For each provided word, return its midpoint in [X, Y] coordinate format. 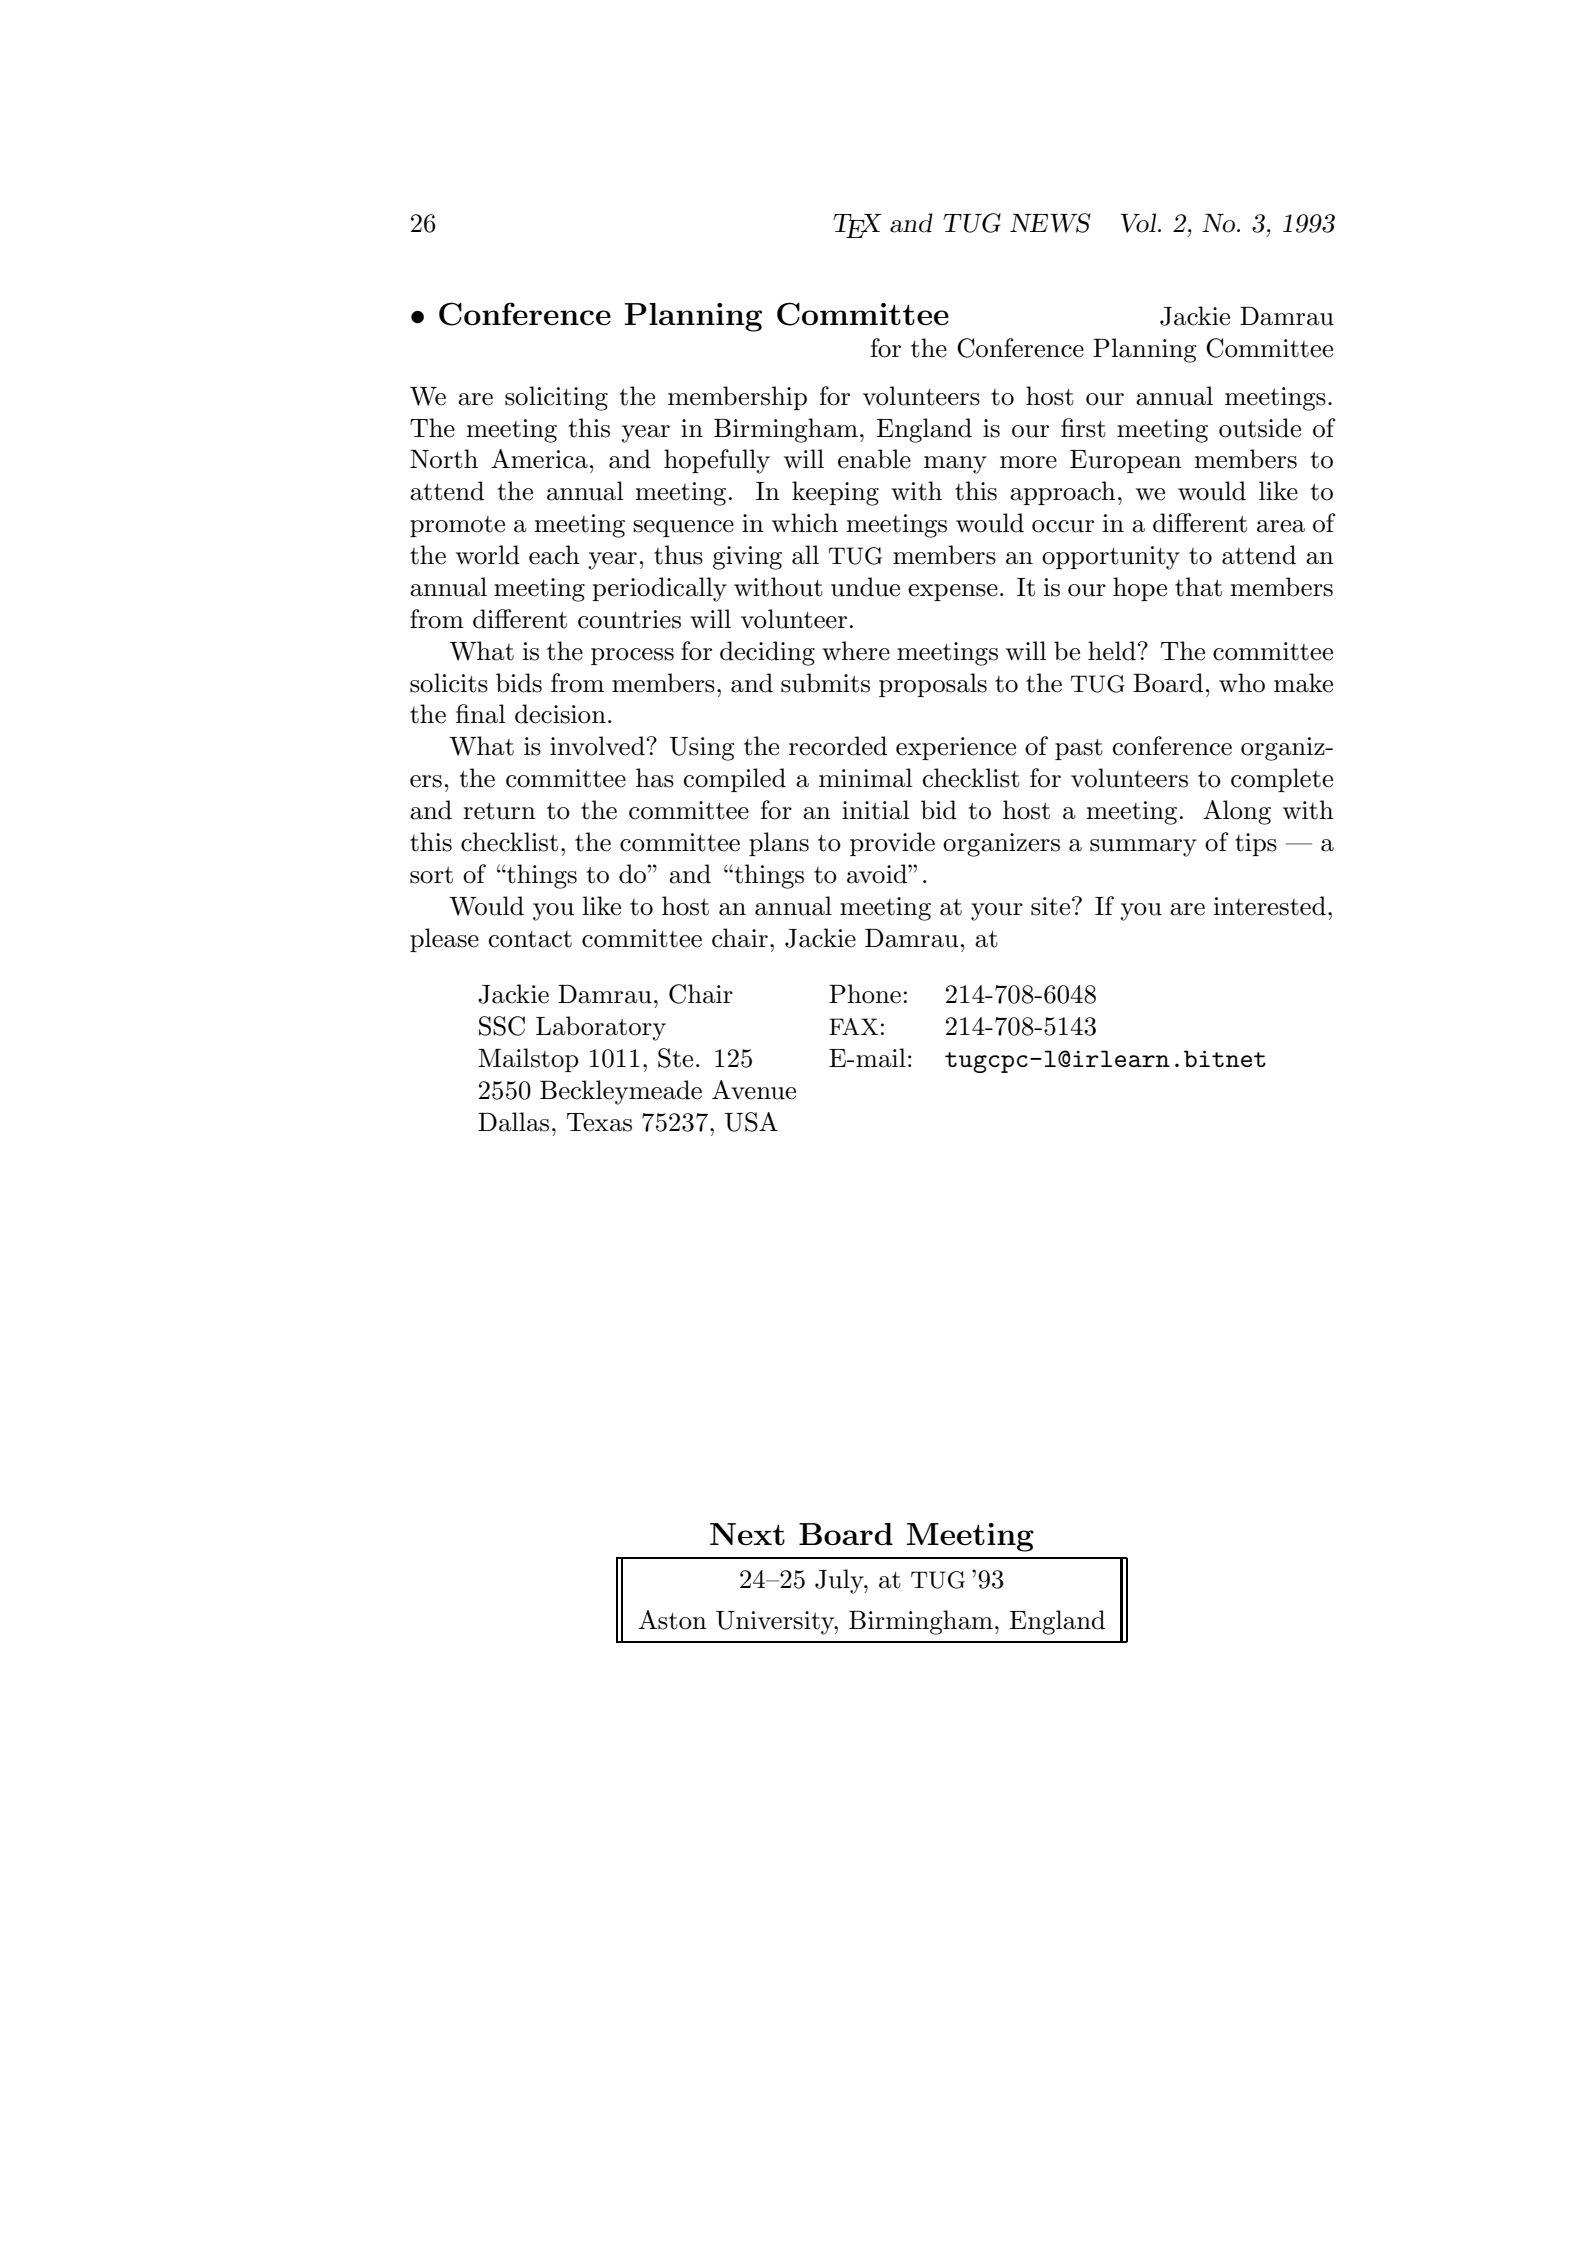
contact [530, 939]
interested [1269, 906]
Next [747, 1534]
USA [751, 1122]
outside [1260, 428]
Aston [672, 1620]
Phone [865, 994]
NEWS [1050, 223]
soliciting [556, 398]
